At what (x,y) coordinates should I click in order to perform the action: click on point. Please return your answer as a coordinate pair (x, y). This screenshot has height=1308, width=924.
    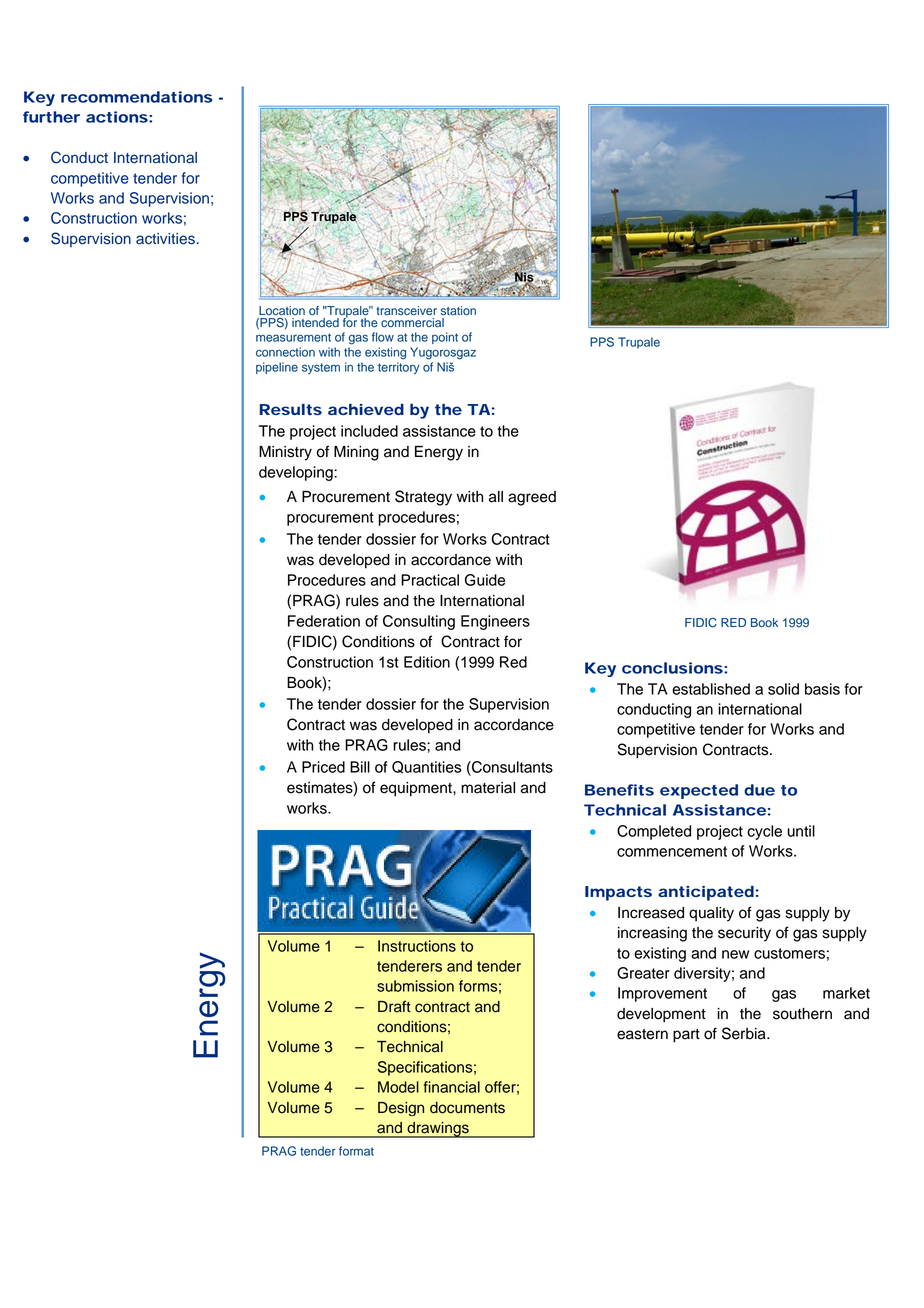
    Looking at the image, I should click on (445, 338).
